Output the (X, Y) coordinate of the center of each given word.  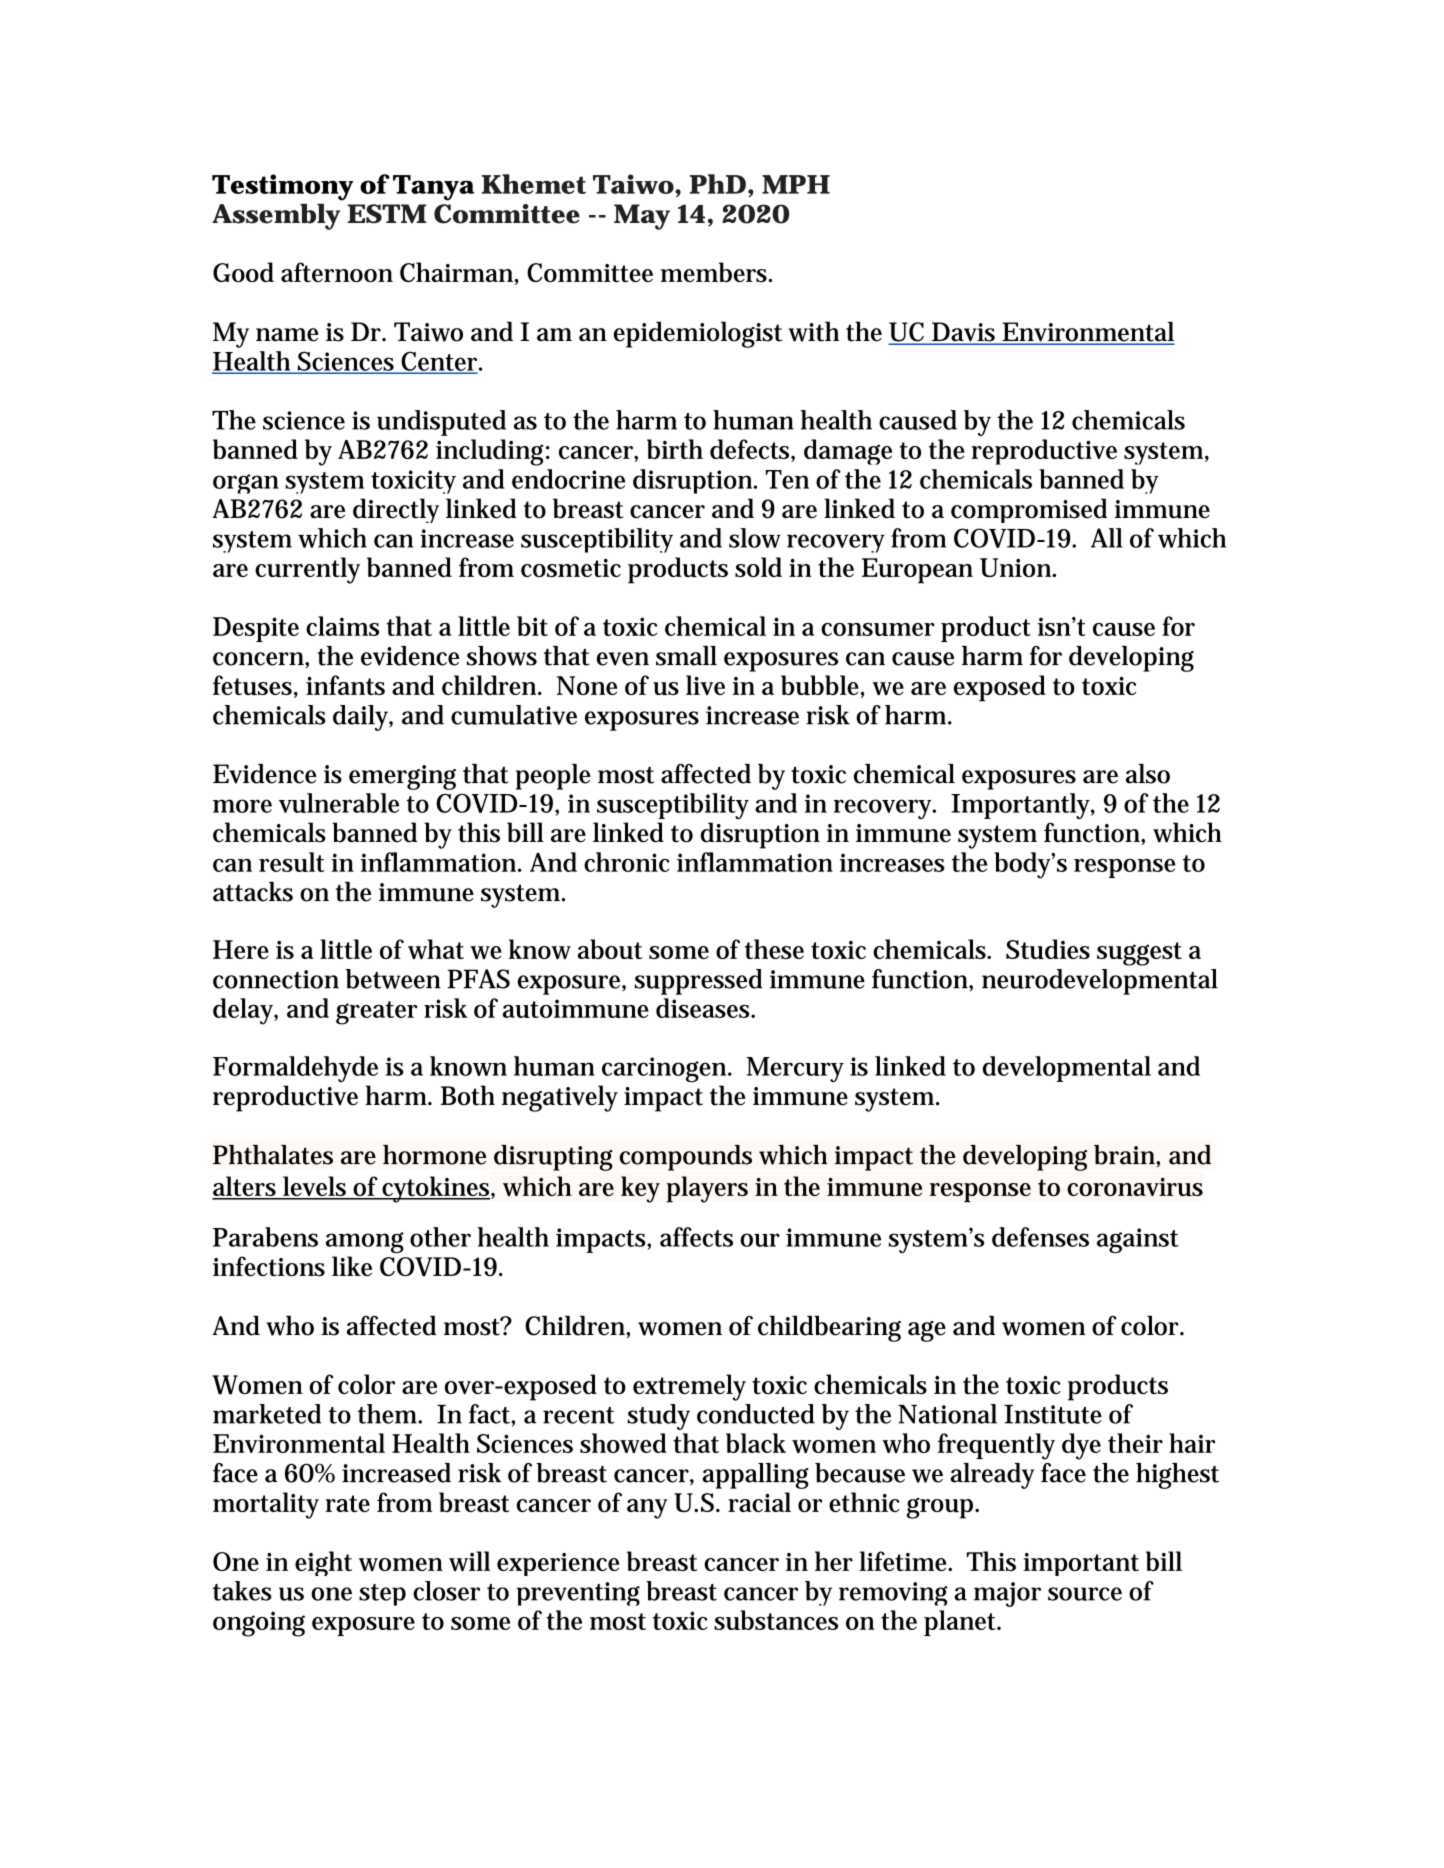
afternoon (337, 272)
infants (345, 685)
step (382, 1595)
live (705, 685)
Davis (964, 333)
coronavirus (1135, 1187)
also (1148, 774)
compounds (686, 1158)
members (715, 272)
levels (315, 1187)
